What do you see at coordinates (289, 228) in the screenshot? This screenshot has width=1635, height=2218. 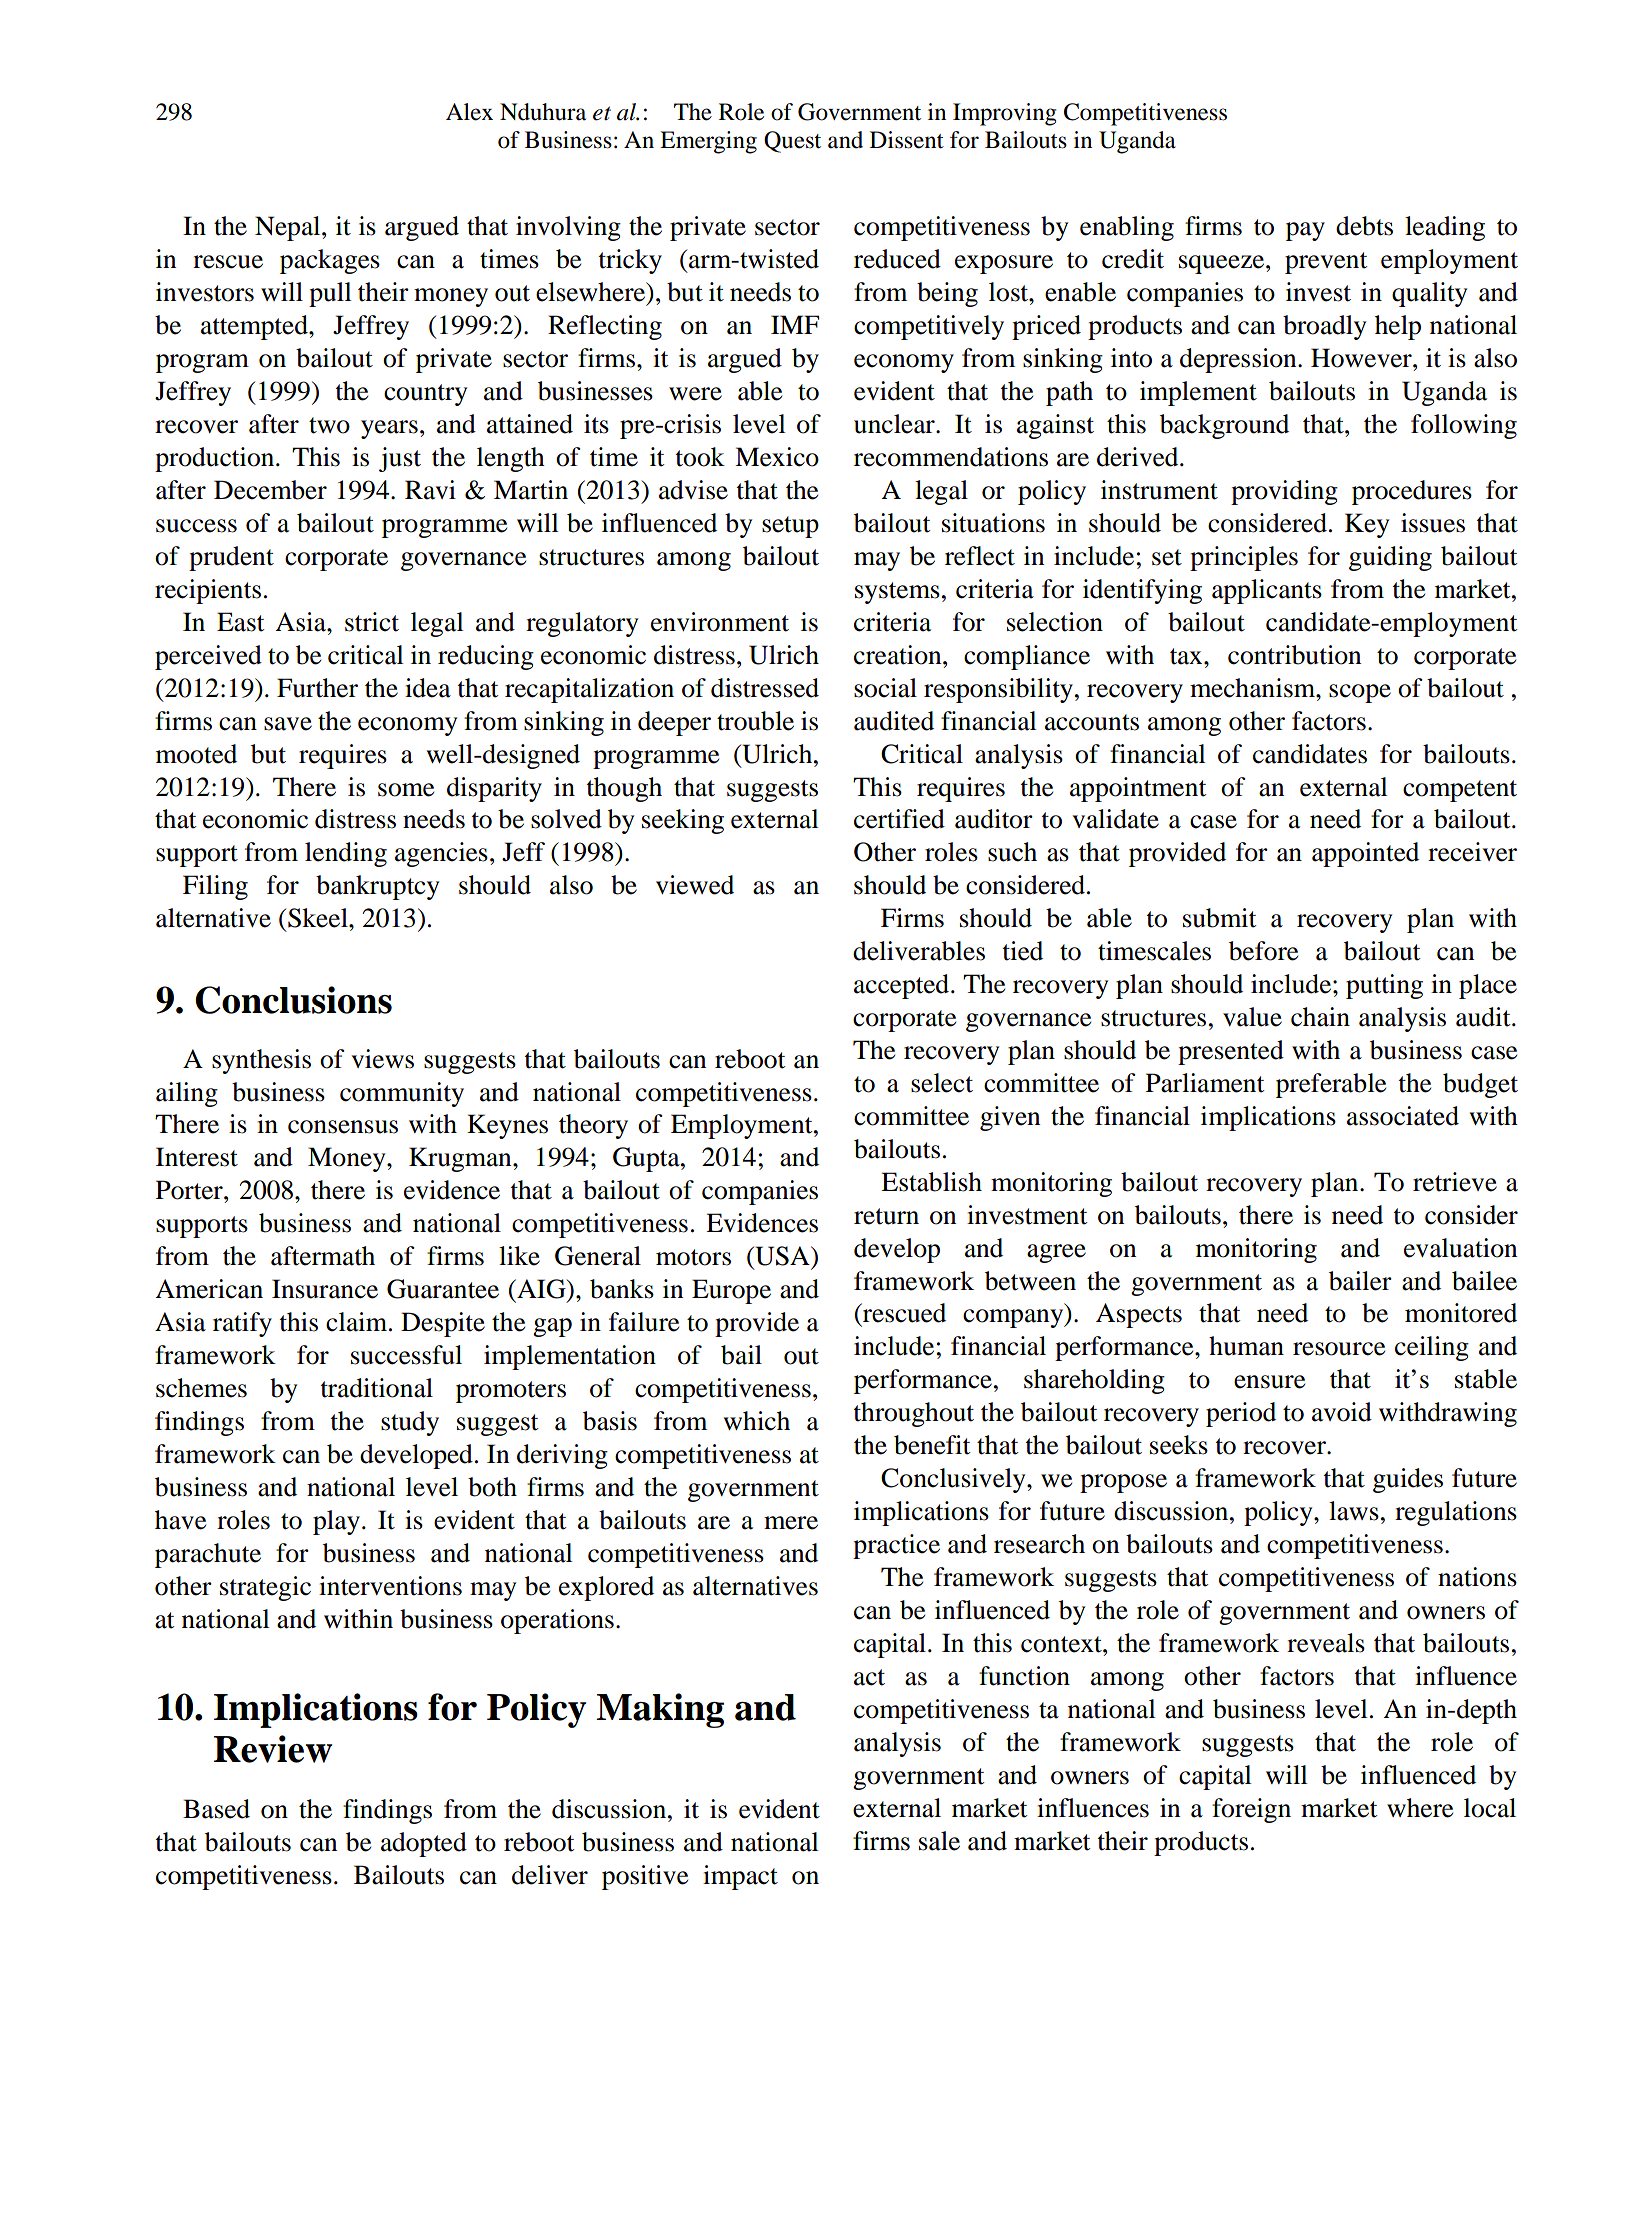 I see `Nepal` at bounding box center [289, 228].
